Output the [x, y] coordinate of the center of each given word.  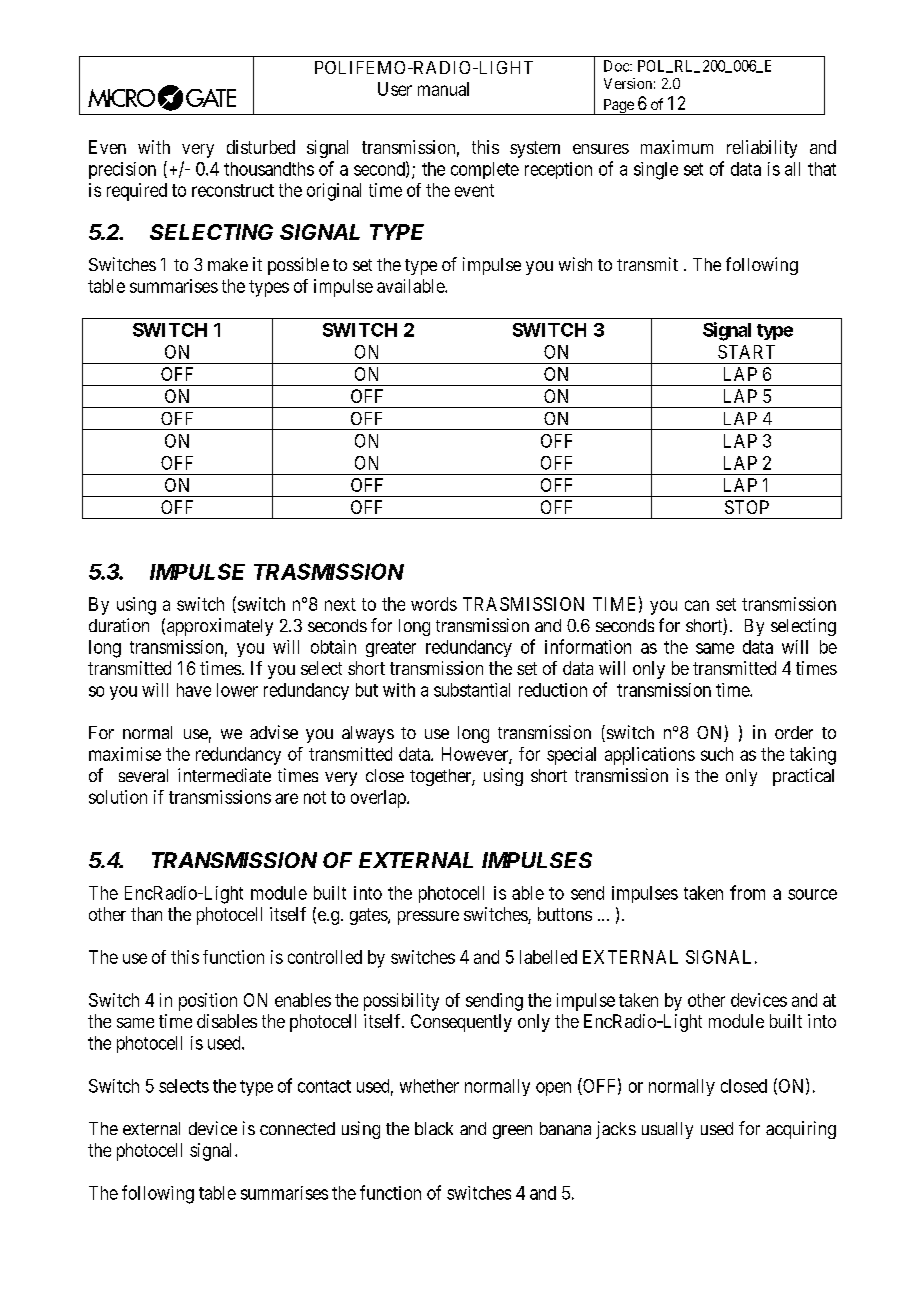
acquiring [801, 1130]
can [697, 605]
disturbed [261, 147]
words [434, 604]
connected [297, 1128]
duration [119, 625]
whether [429, 1086]
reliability [762, 149]
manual [443, 89]
